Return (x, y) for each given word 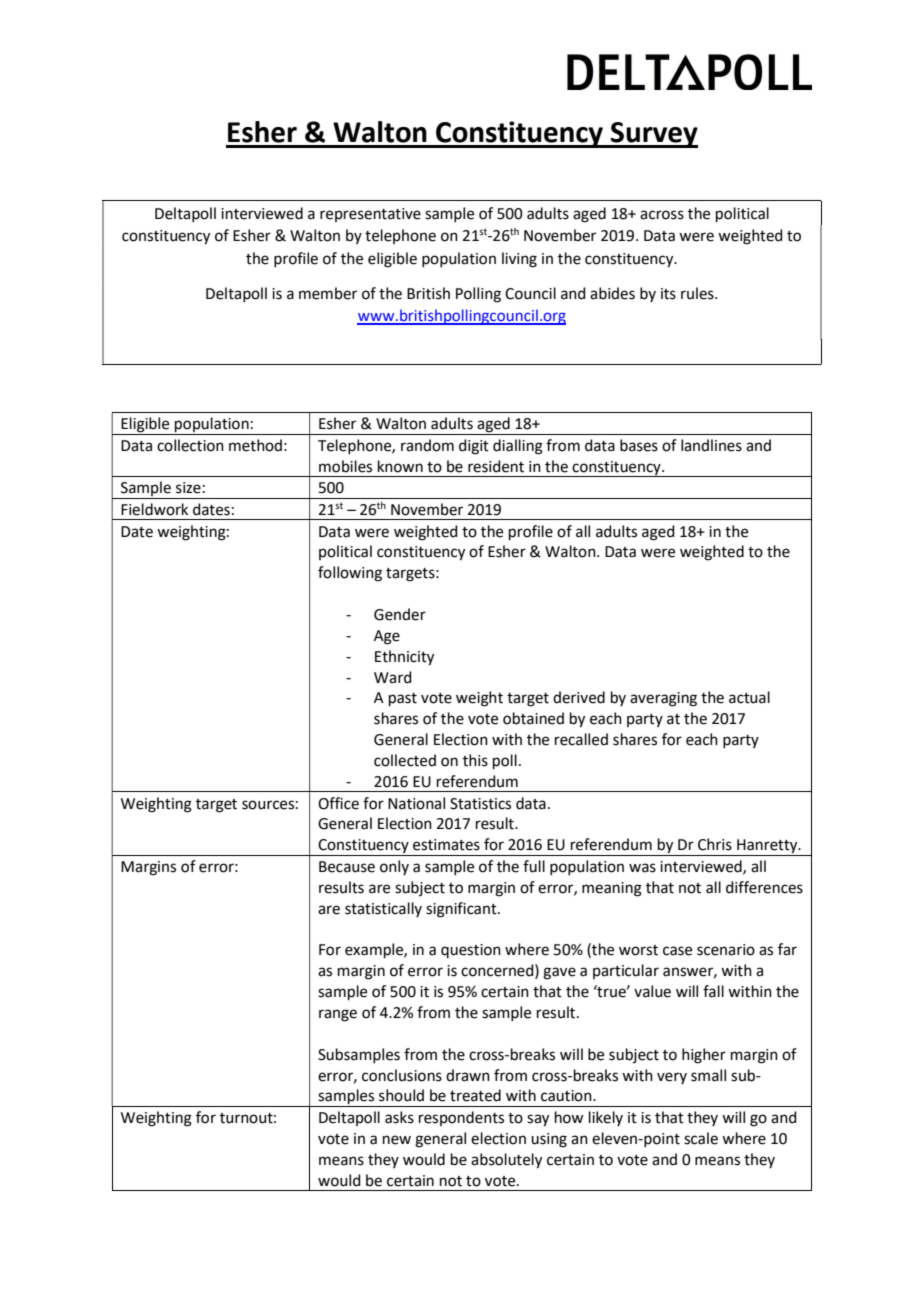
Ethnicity (404, 658)
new (397, 1140)
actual (749, 697)
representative (370, 215)
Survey (653, 135)
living (519, 260)
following (350, 574)
